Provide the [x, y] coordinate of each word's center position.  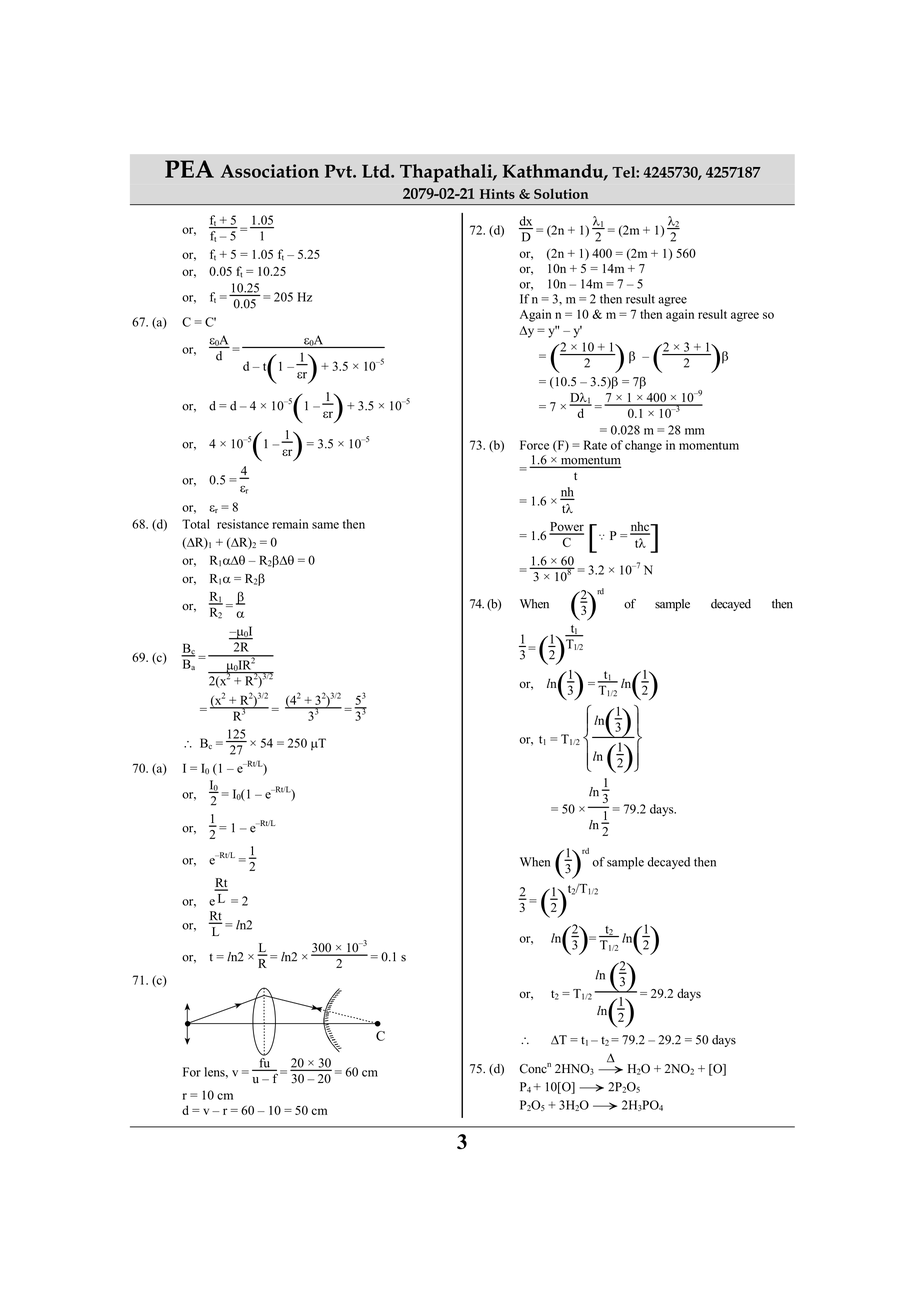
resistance [243, 524]
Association [270, 171]
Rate [595, 445]
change [643, 446]
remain [290, 524]
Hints [497, 194]
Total [196, 524]
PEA [189, 169]
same [325, 525]
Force [534, 445]
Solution [561, 193]
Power [566, 528]
